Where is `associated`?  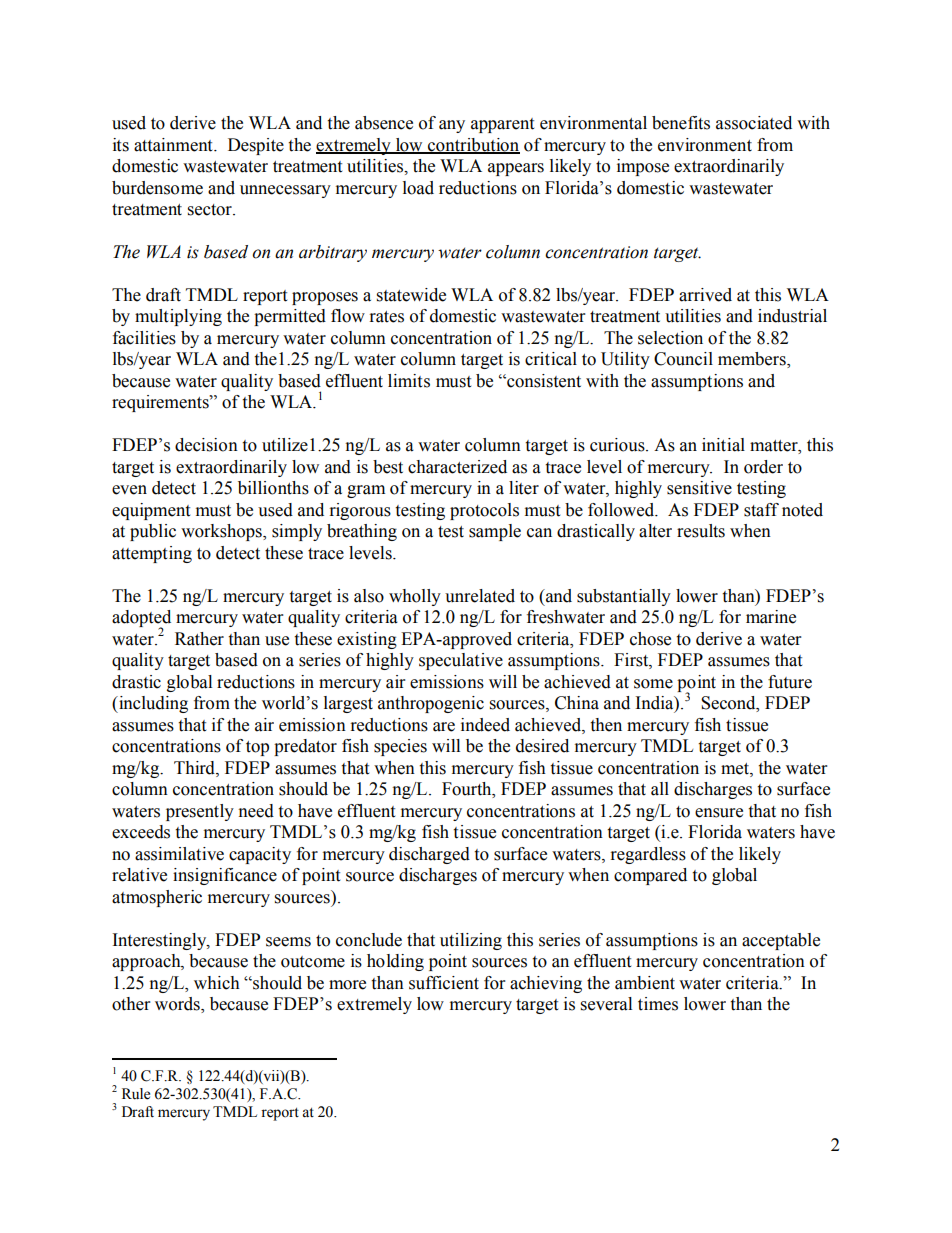 associated is located at coordinates (754, 123).
